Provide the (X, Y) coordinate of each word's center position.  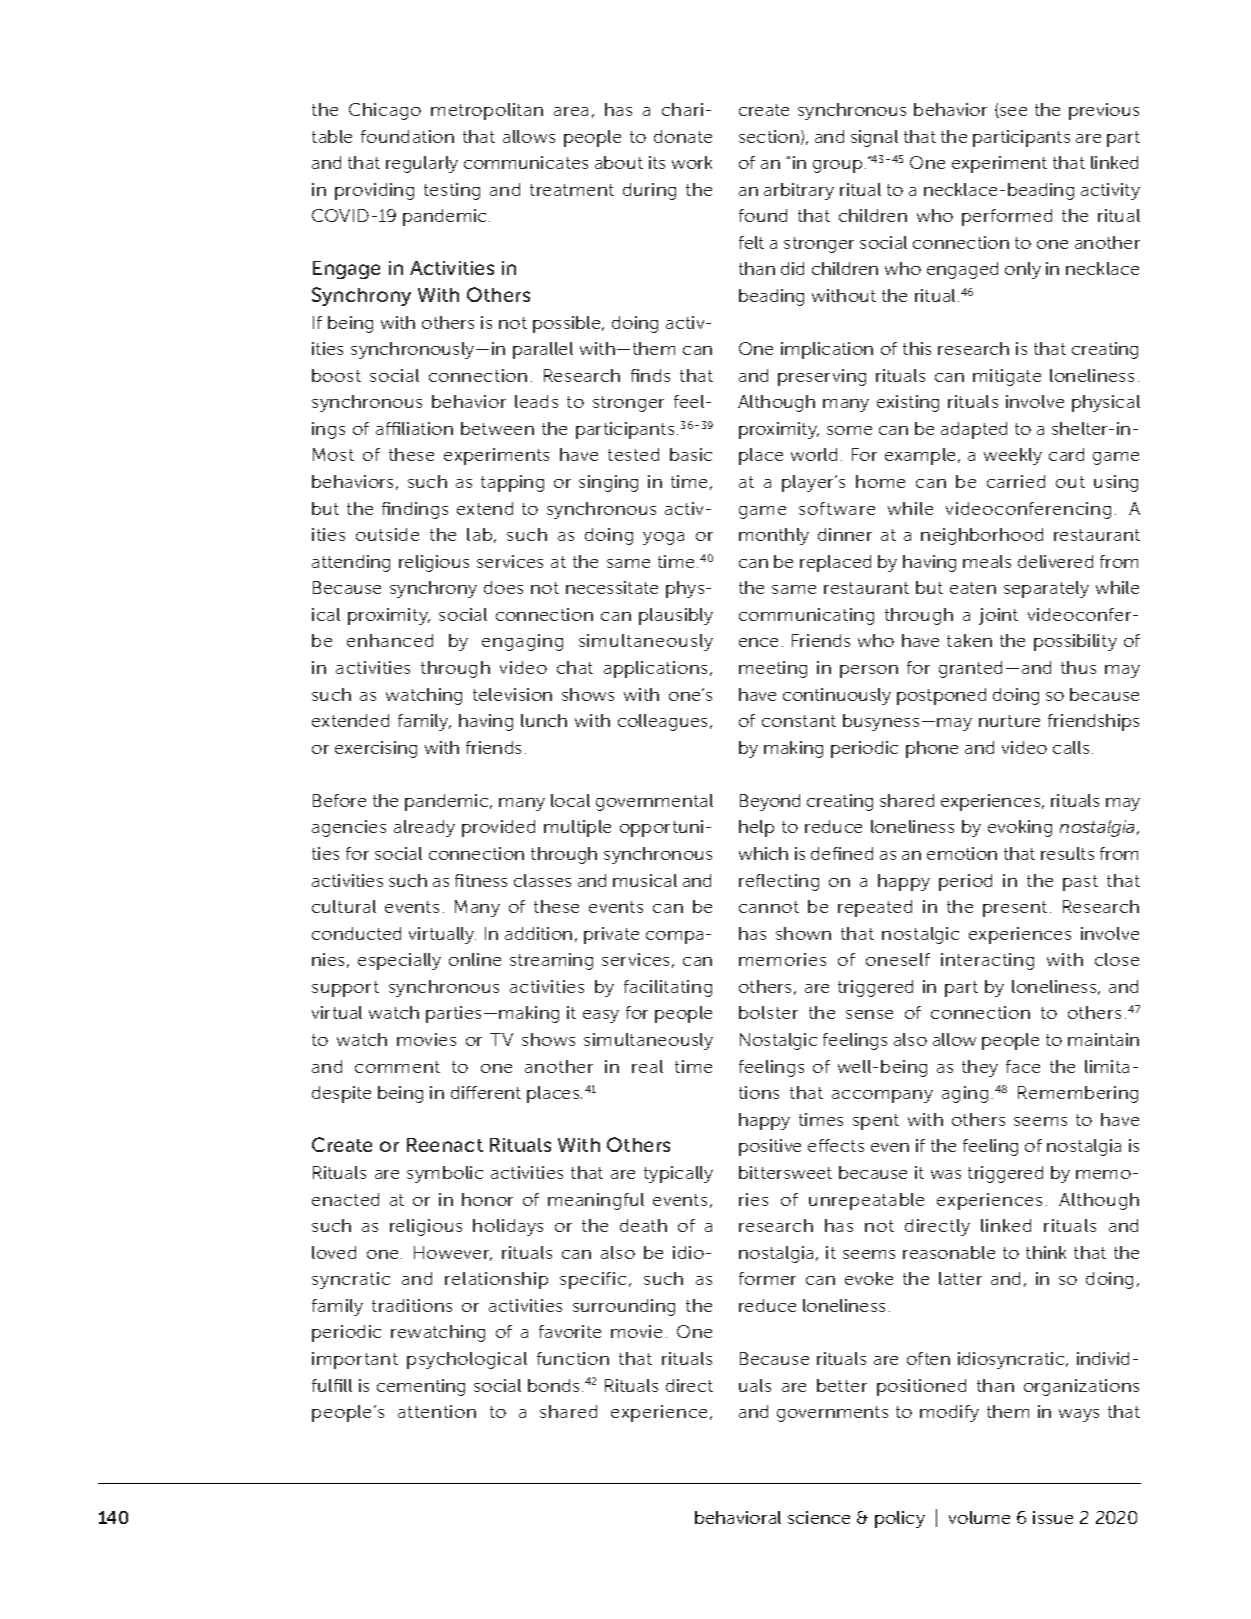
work (692, 162)
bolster (768, 1012)
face (1023, 1066)
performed (1007, 217)
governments (832, 1414)
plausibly (676, 616)
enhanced (390, 640)
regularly (422, 164)
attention (437, 1411)
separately (1046, 589)
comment (397, 1067)
